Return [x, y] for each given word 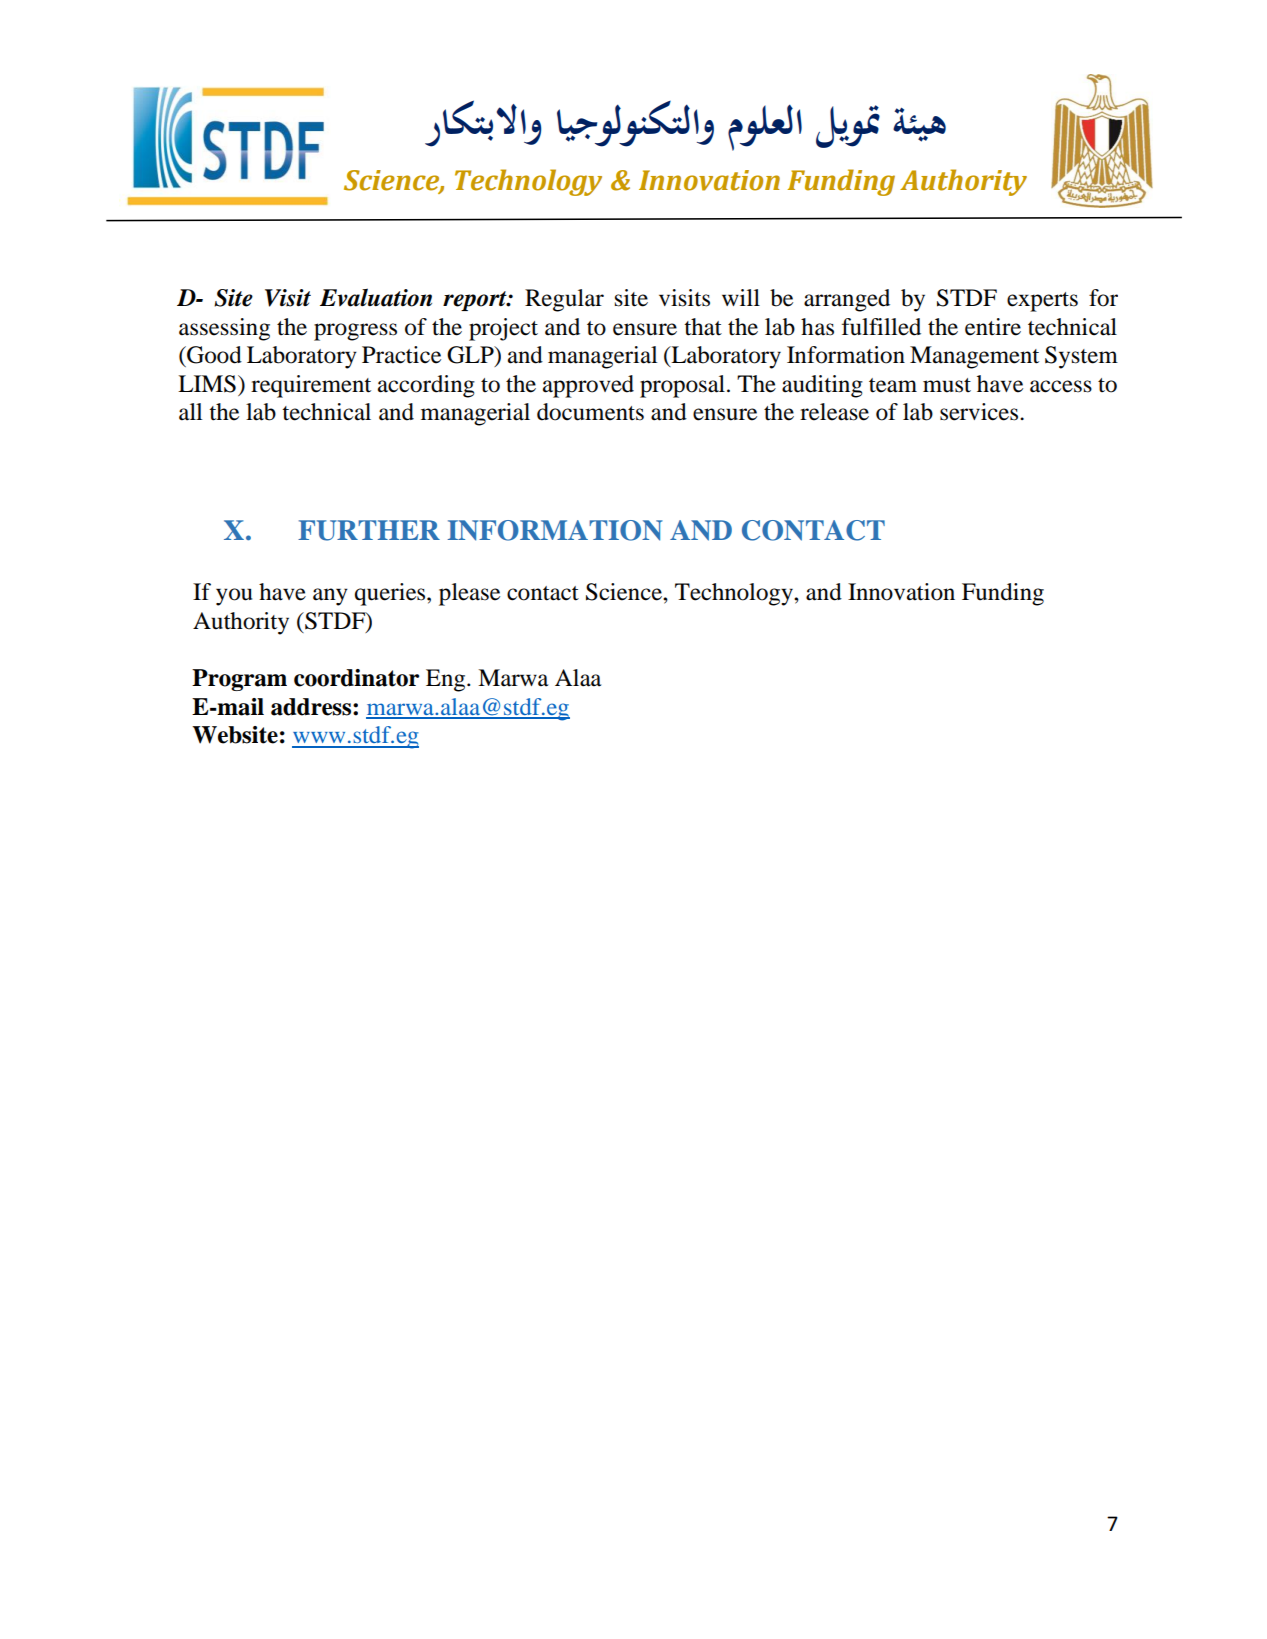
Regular [564, 300]
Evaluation [376, 297]
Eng [447, 680]
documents [590, 412]
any [330, 597]
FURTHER [369, 530]
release [834, 412]
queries [391, 594]
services [980, 412]
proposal [682, 386]
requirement [311, 386]
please [469, 594]
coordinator [356, 678]
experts [1042, 302]
